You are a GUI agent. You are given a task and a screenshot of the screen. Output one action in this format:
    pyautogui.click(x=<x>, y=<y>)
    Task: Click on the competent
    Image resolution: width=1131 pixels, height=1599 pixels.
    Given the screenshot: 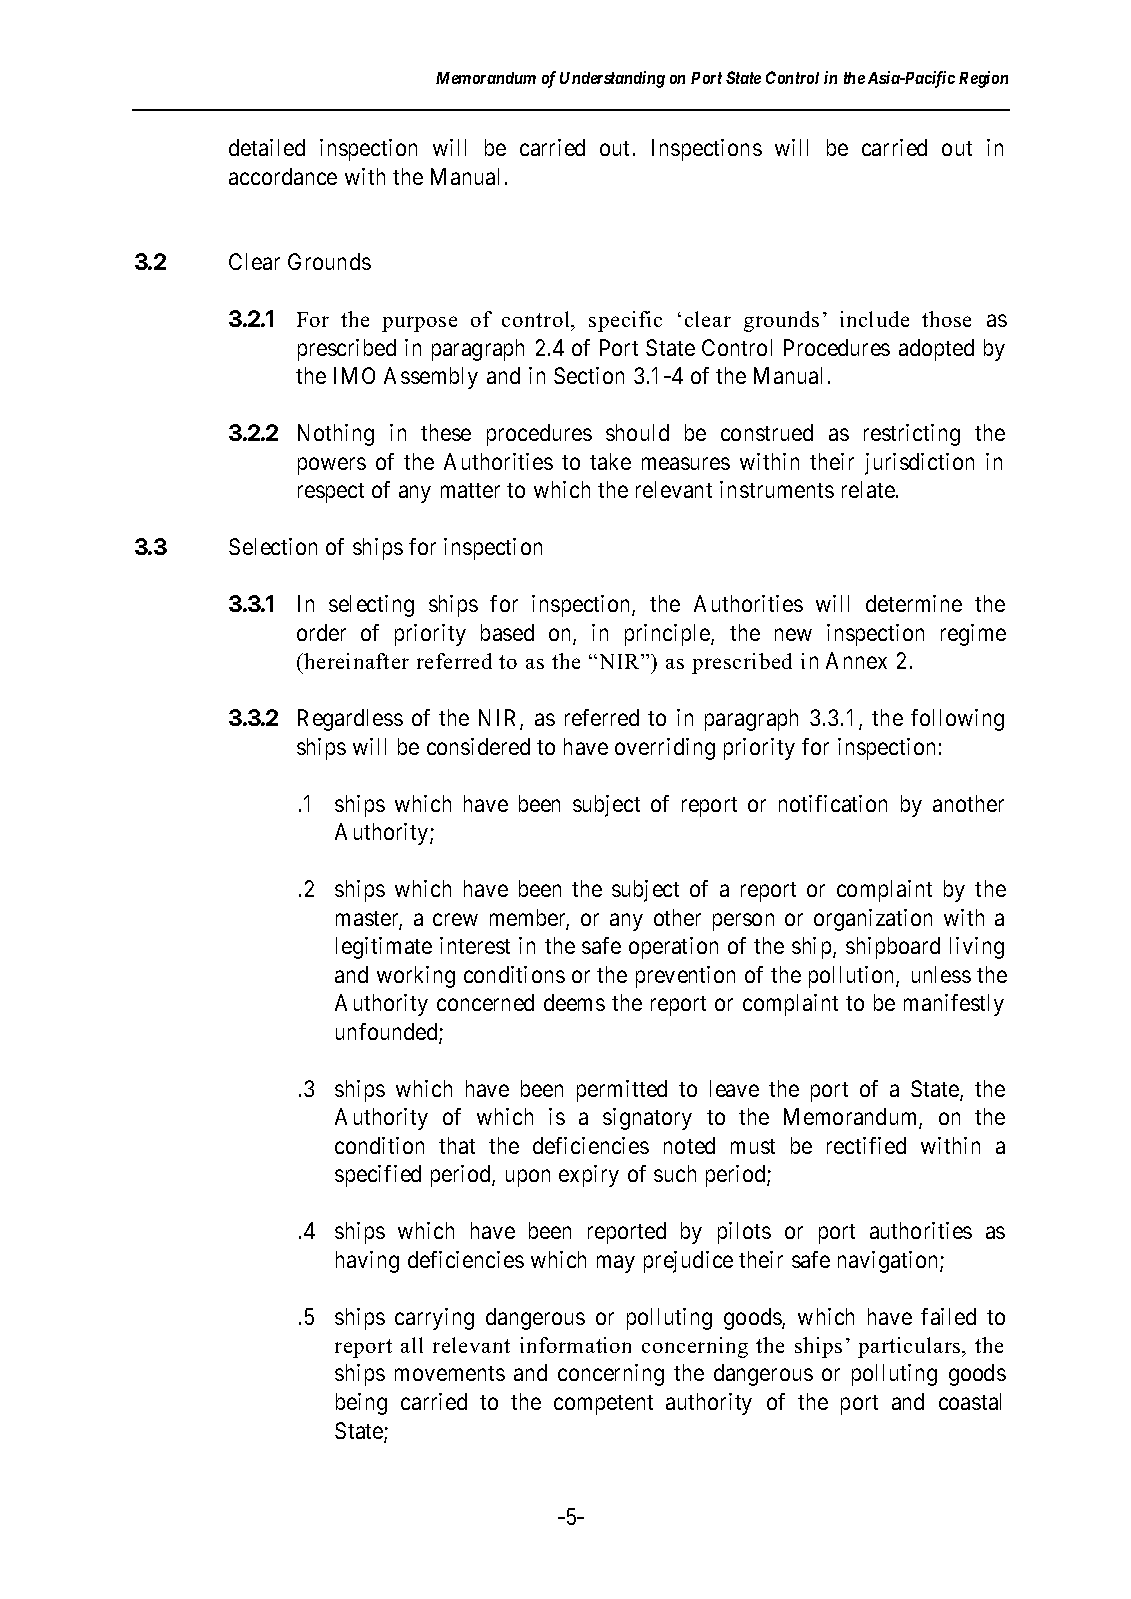 What is the action you would take?
    pyautogui.click(x=603, y=1405)
